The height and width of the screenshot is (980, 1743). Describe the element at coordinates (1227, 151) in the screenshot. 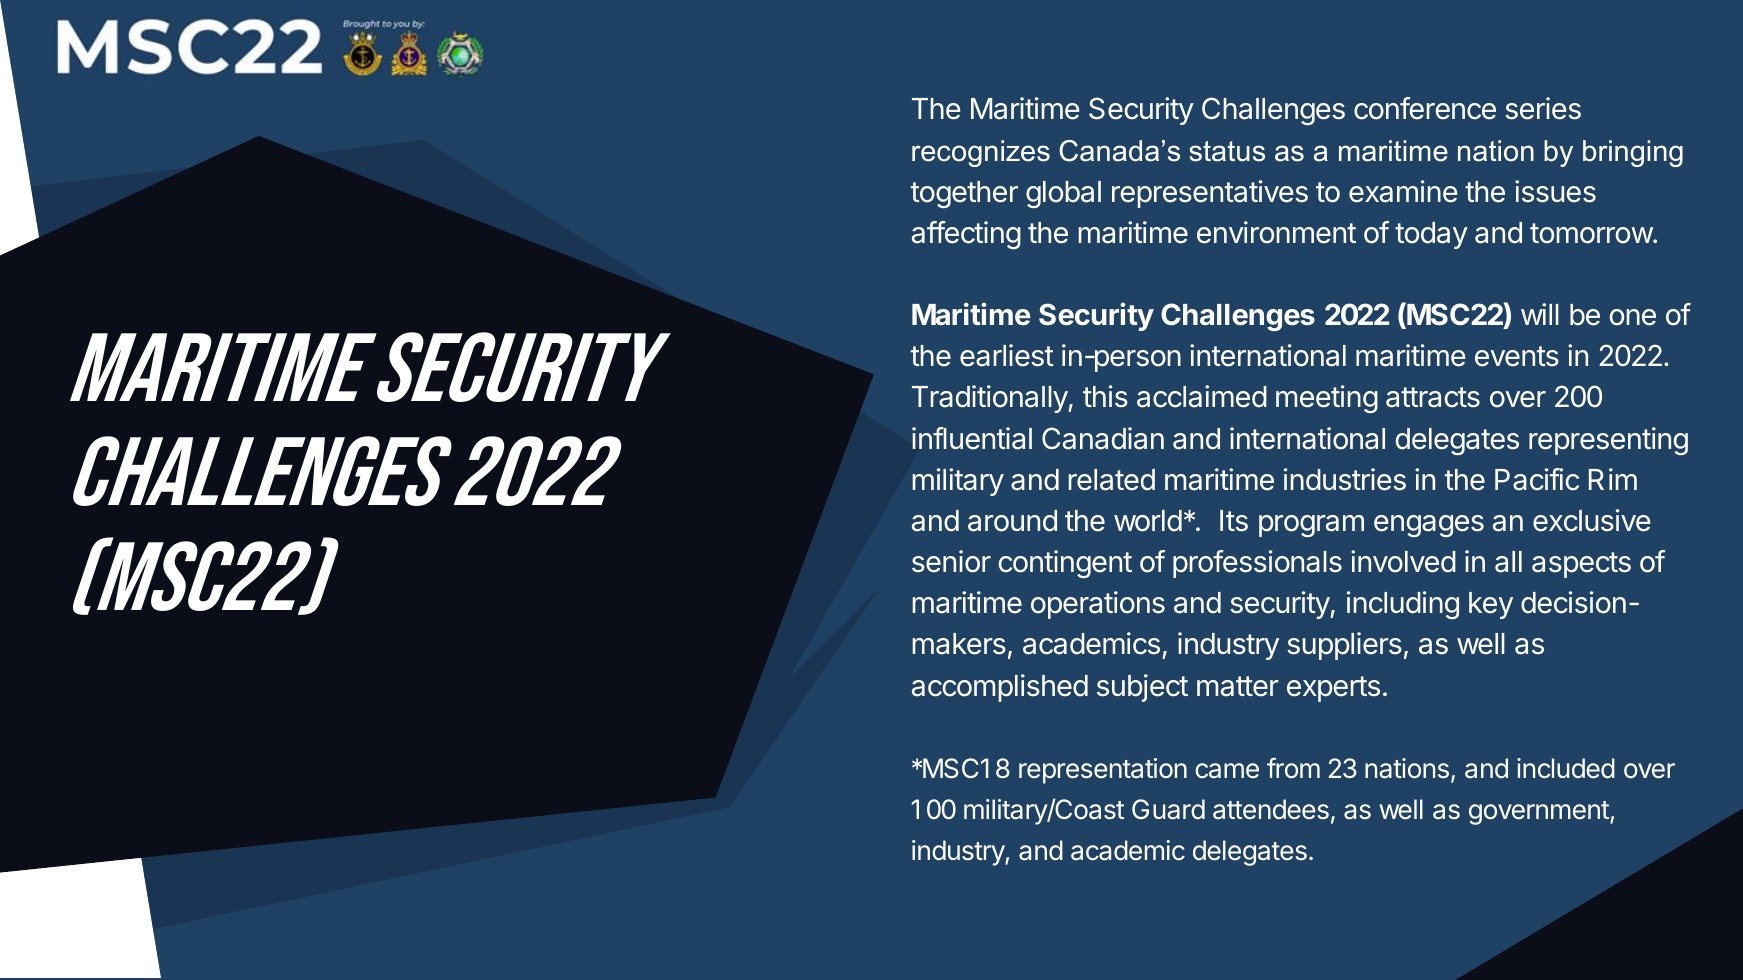

I see `status` at that location.
